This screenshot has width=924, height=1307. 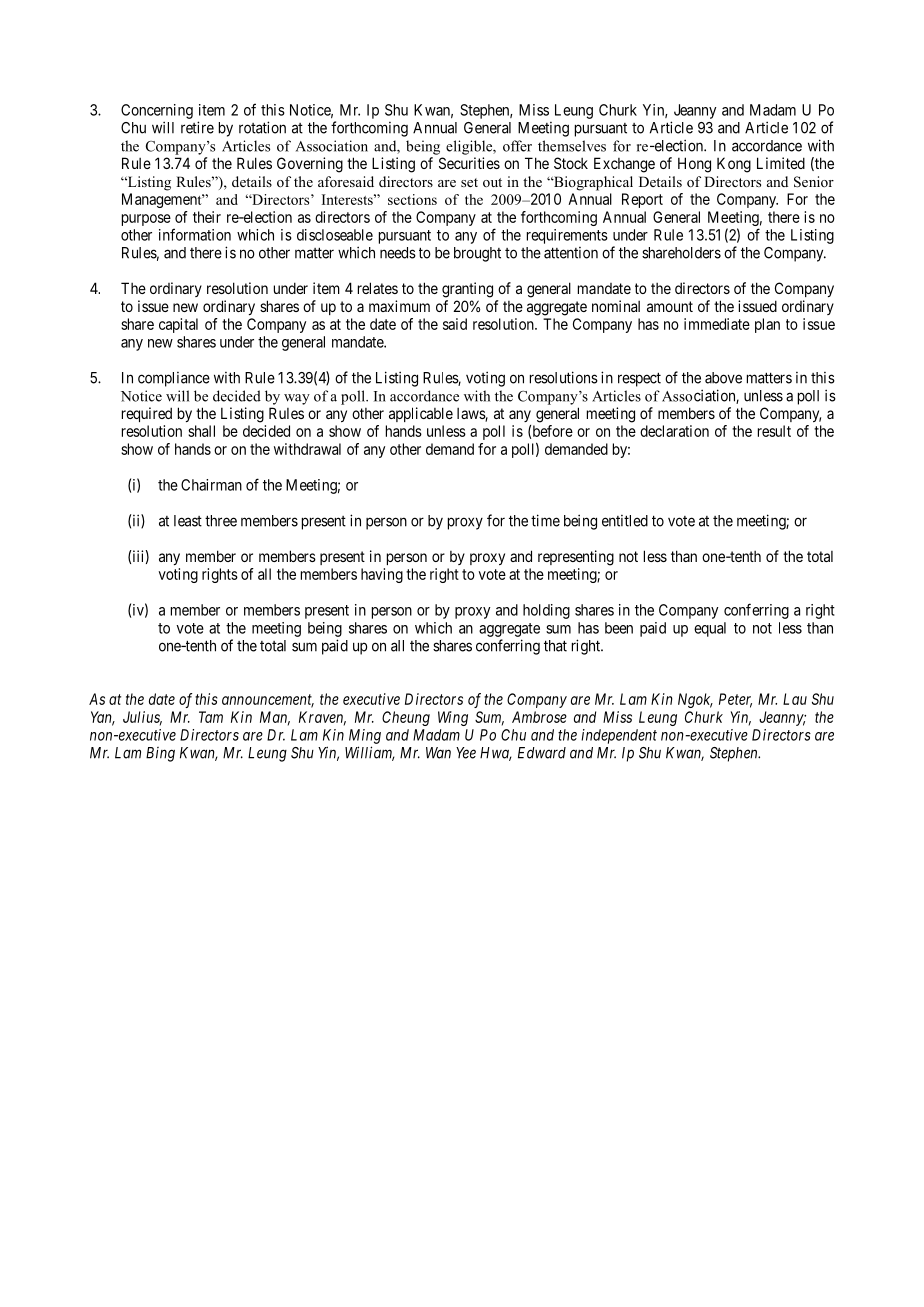 I want to click on applicable, so click(x=421, y=414).
